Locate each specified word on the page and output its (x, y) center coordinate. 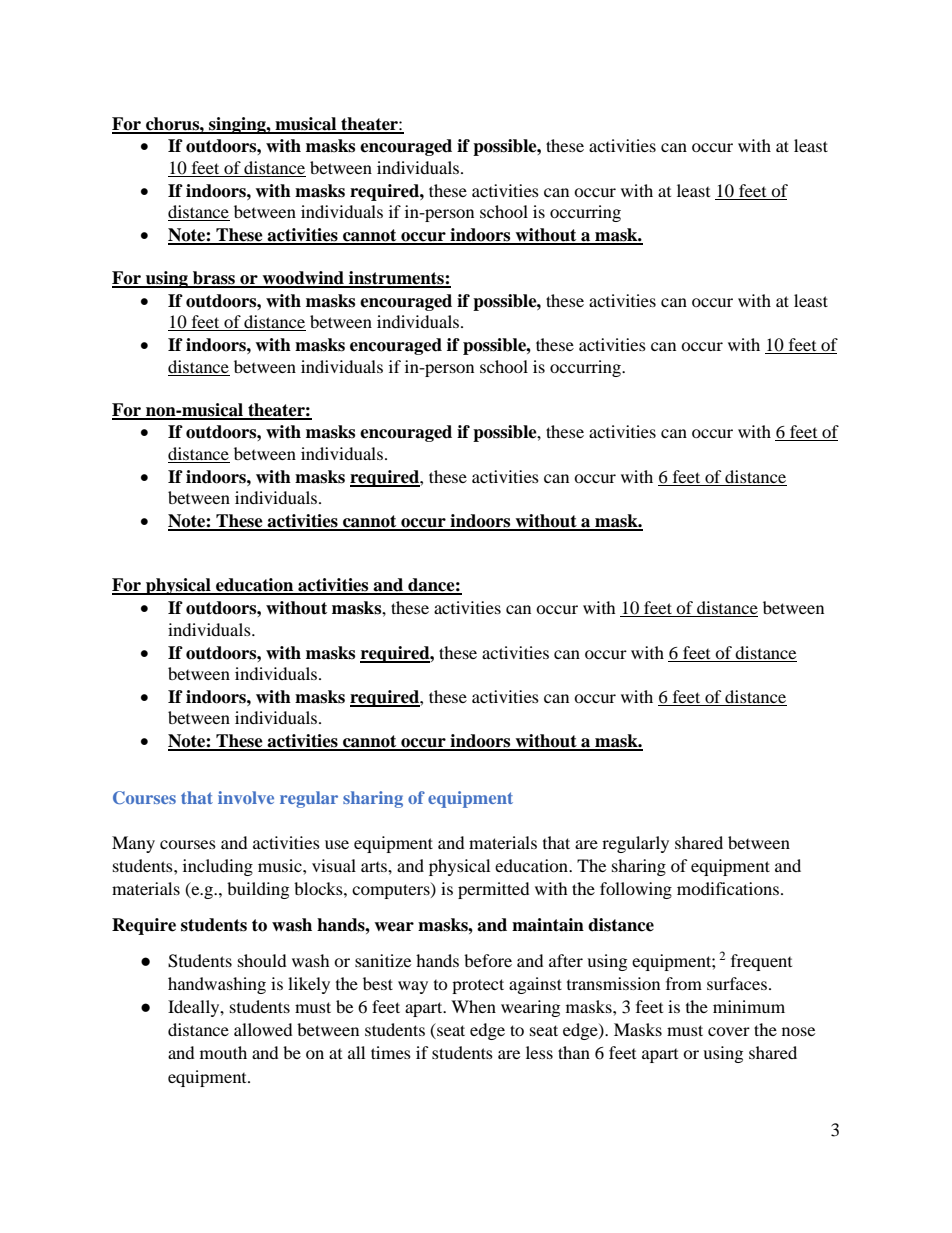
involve (246, 797)
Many (133, 844)
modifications (728, 888)
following (636, 890)
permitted (494, 890)
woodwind (303, 279)
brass (214, 279)
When (473, 1006)
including (218, 867)
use (337, 844)
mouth (223, 1052)
